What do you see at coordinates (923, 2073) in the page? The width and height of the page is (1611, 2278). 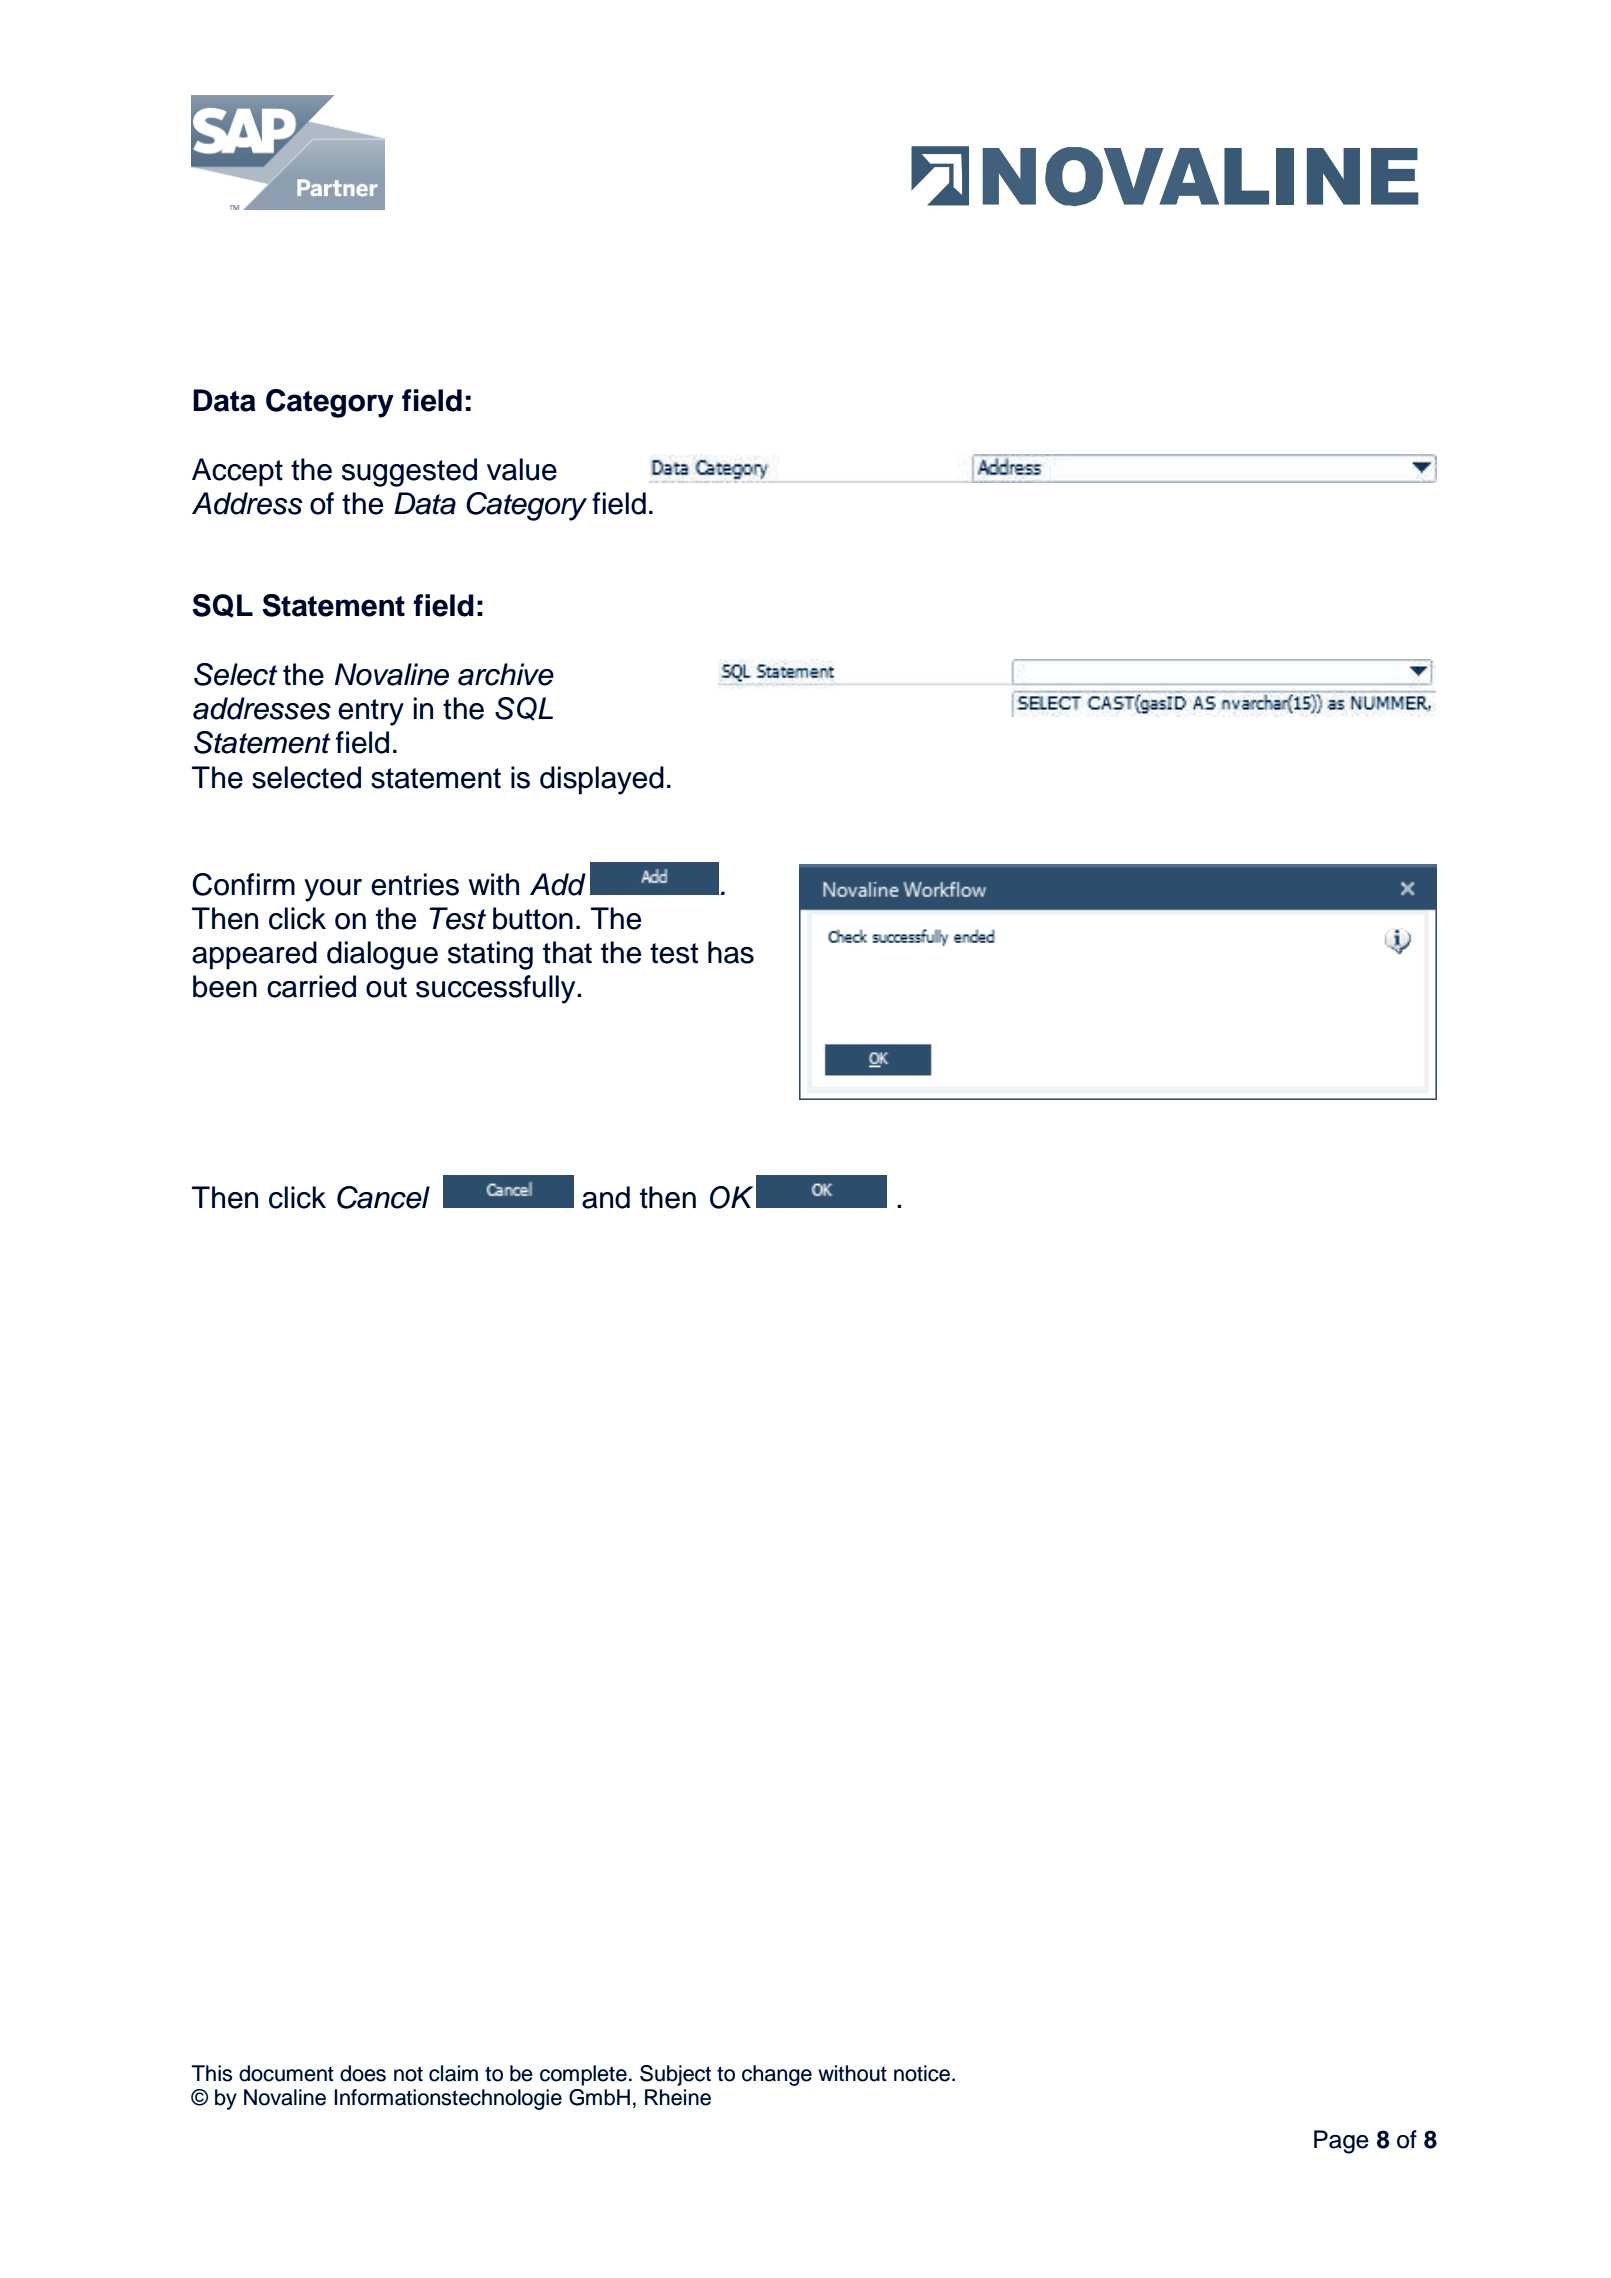 I see `notice` at bounding box center [923, 2073].
